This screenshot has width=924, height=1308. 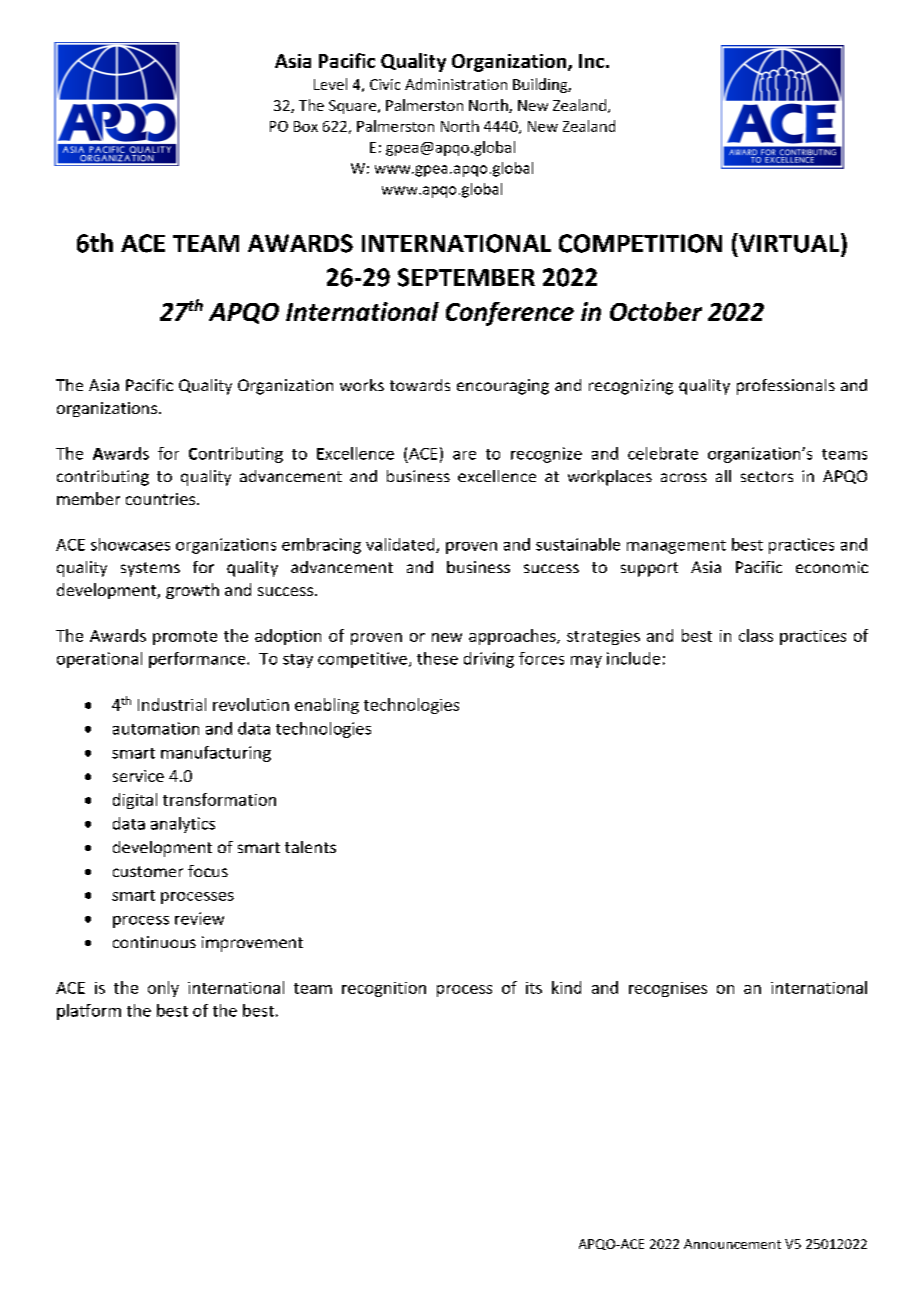 What do you see at coordinates (160, 499) in the screenshot?
I see `countries` at bounding box center [160, 499].
